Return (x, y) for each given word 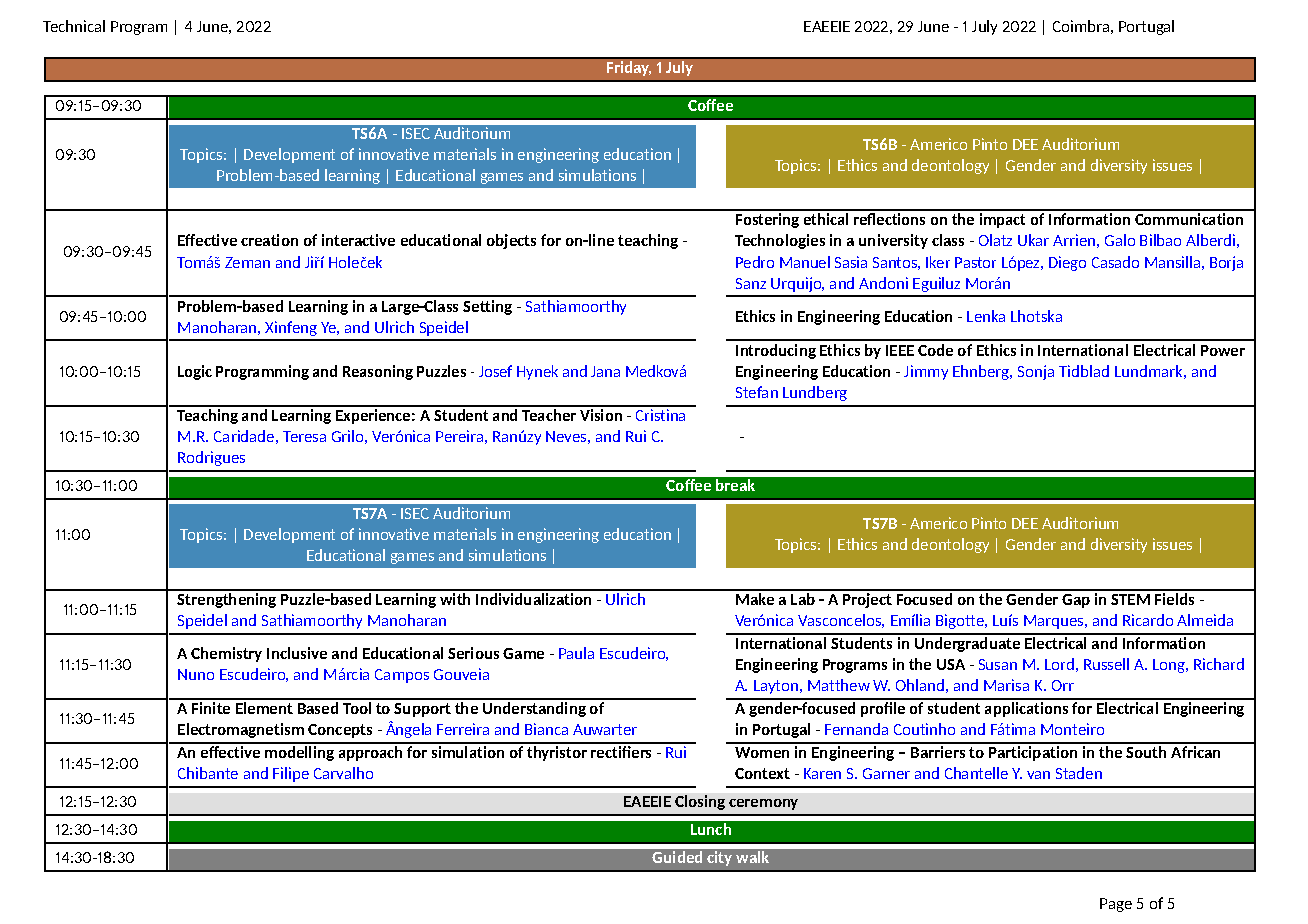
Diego (1067, 263)
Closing (700, 802)
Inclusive (297, 653)
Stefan (757, 392)
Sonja (1036, 372)
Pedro (755, 262)
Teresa (304, 436)
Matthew (839, 685)
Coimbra (1081, 26)
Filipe (291, 774)
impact (1002, 220)
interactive (358, 240)
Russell (1106, 664)
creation (269, 240)
